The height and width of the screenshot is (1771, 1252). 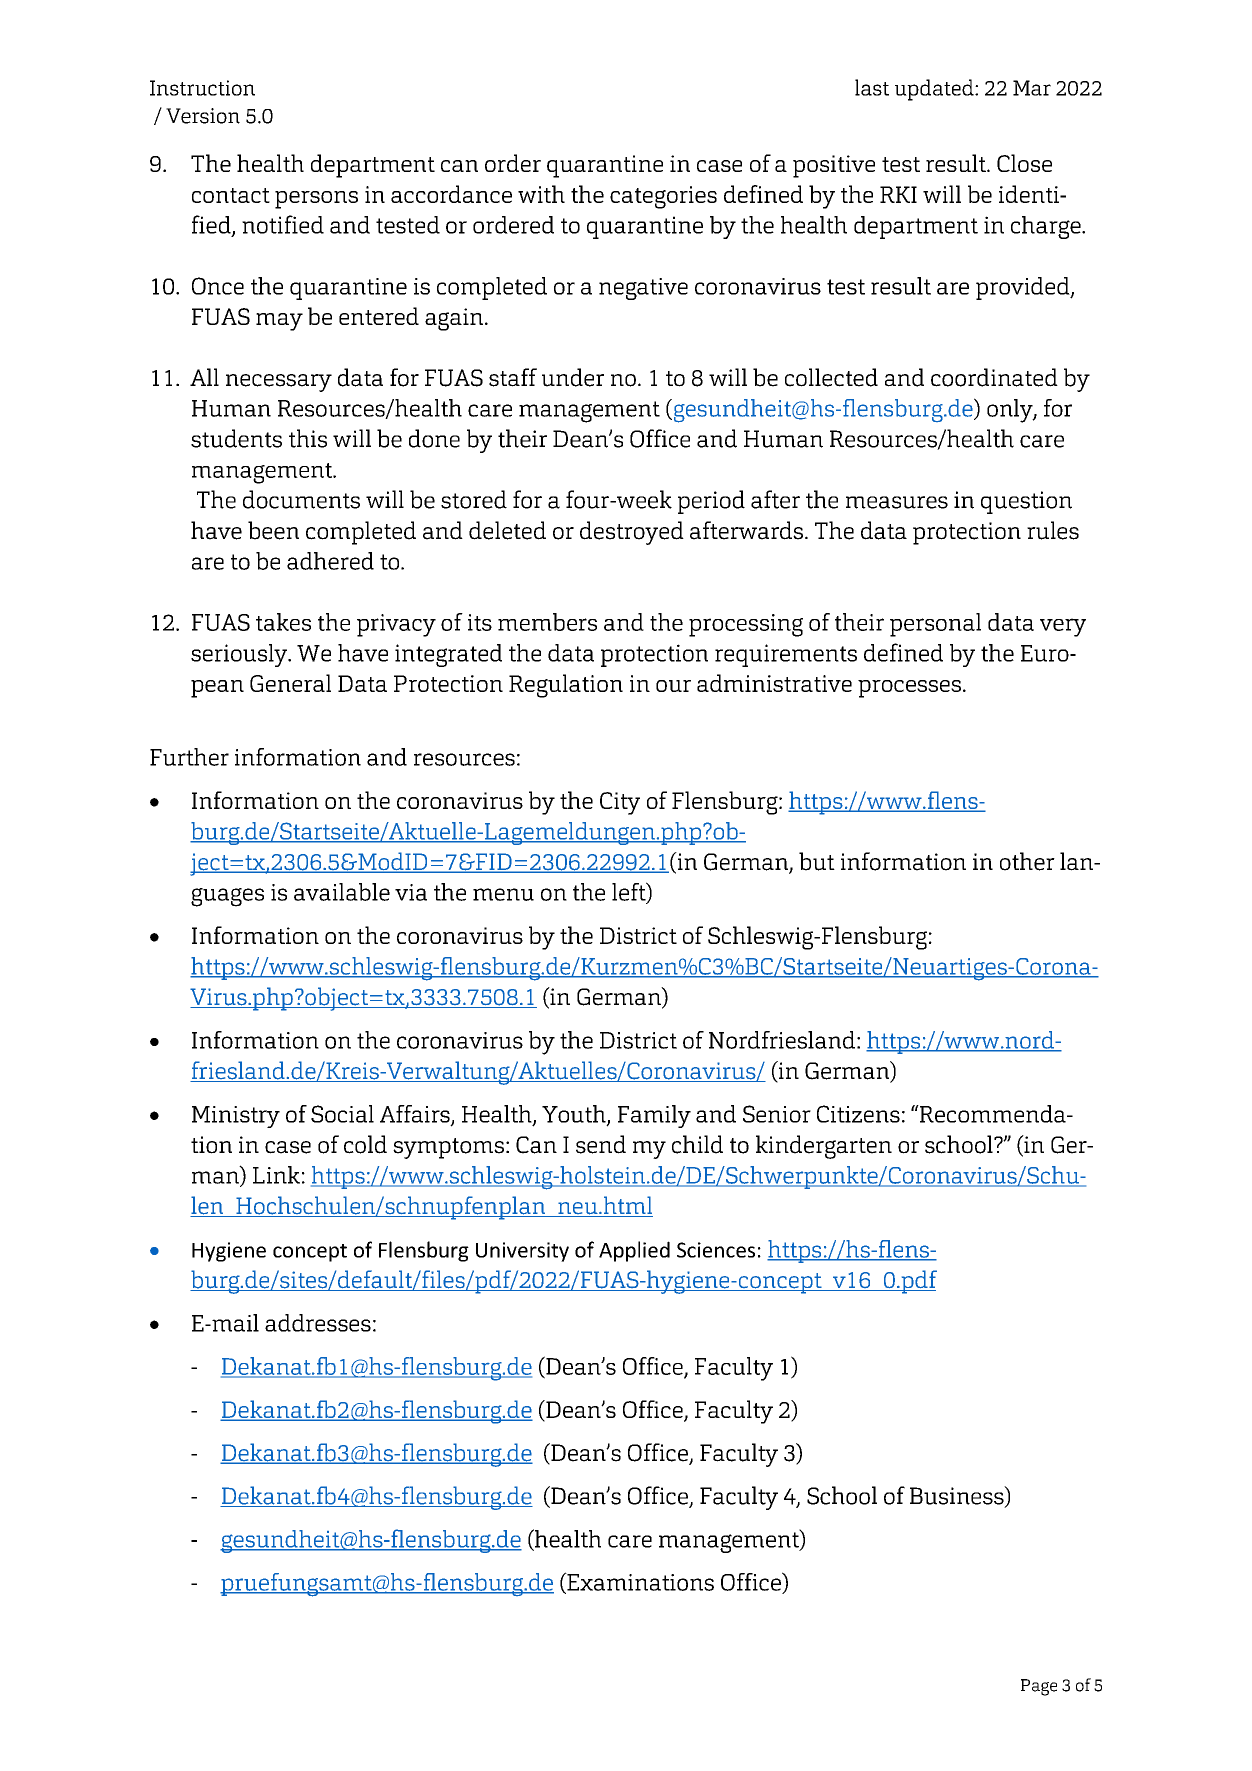 What do you see at coordinates (858, 1114) in the screenshot?
I see `Citizens` at bounding box center [858, 1114].
